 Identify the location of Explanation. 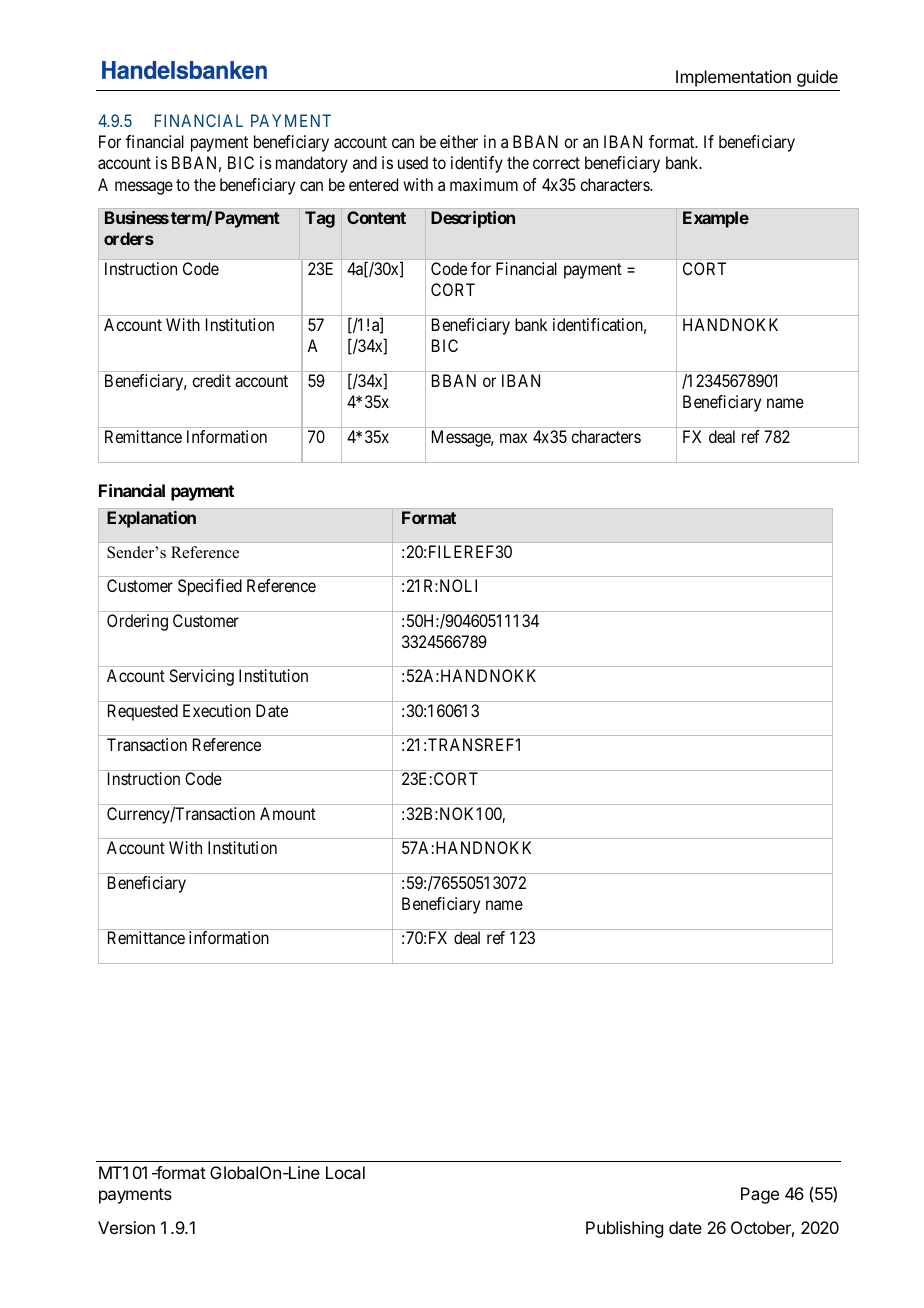
(151, 519).
